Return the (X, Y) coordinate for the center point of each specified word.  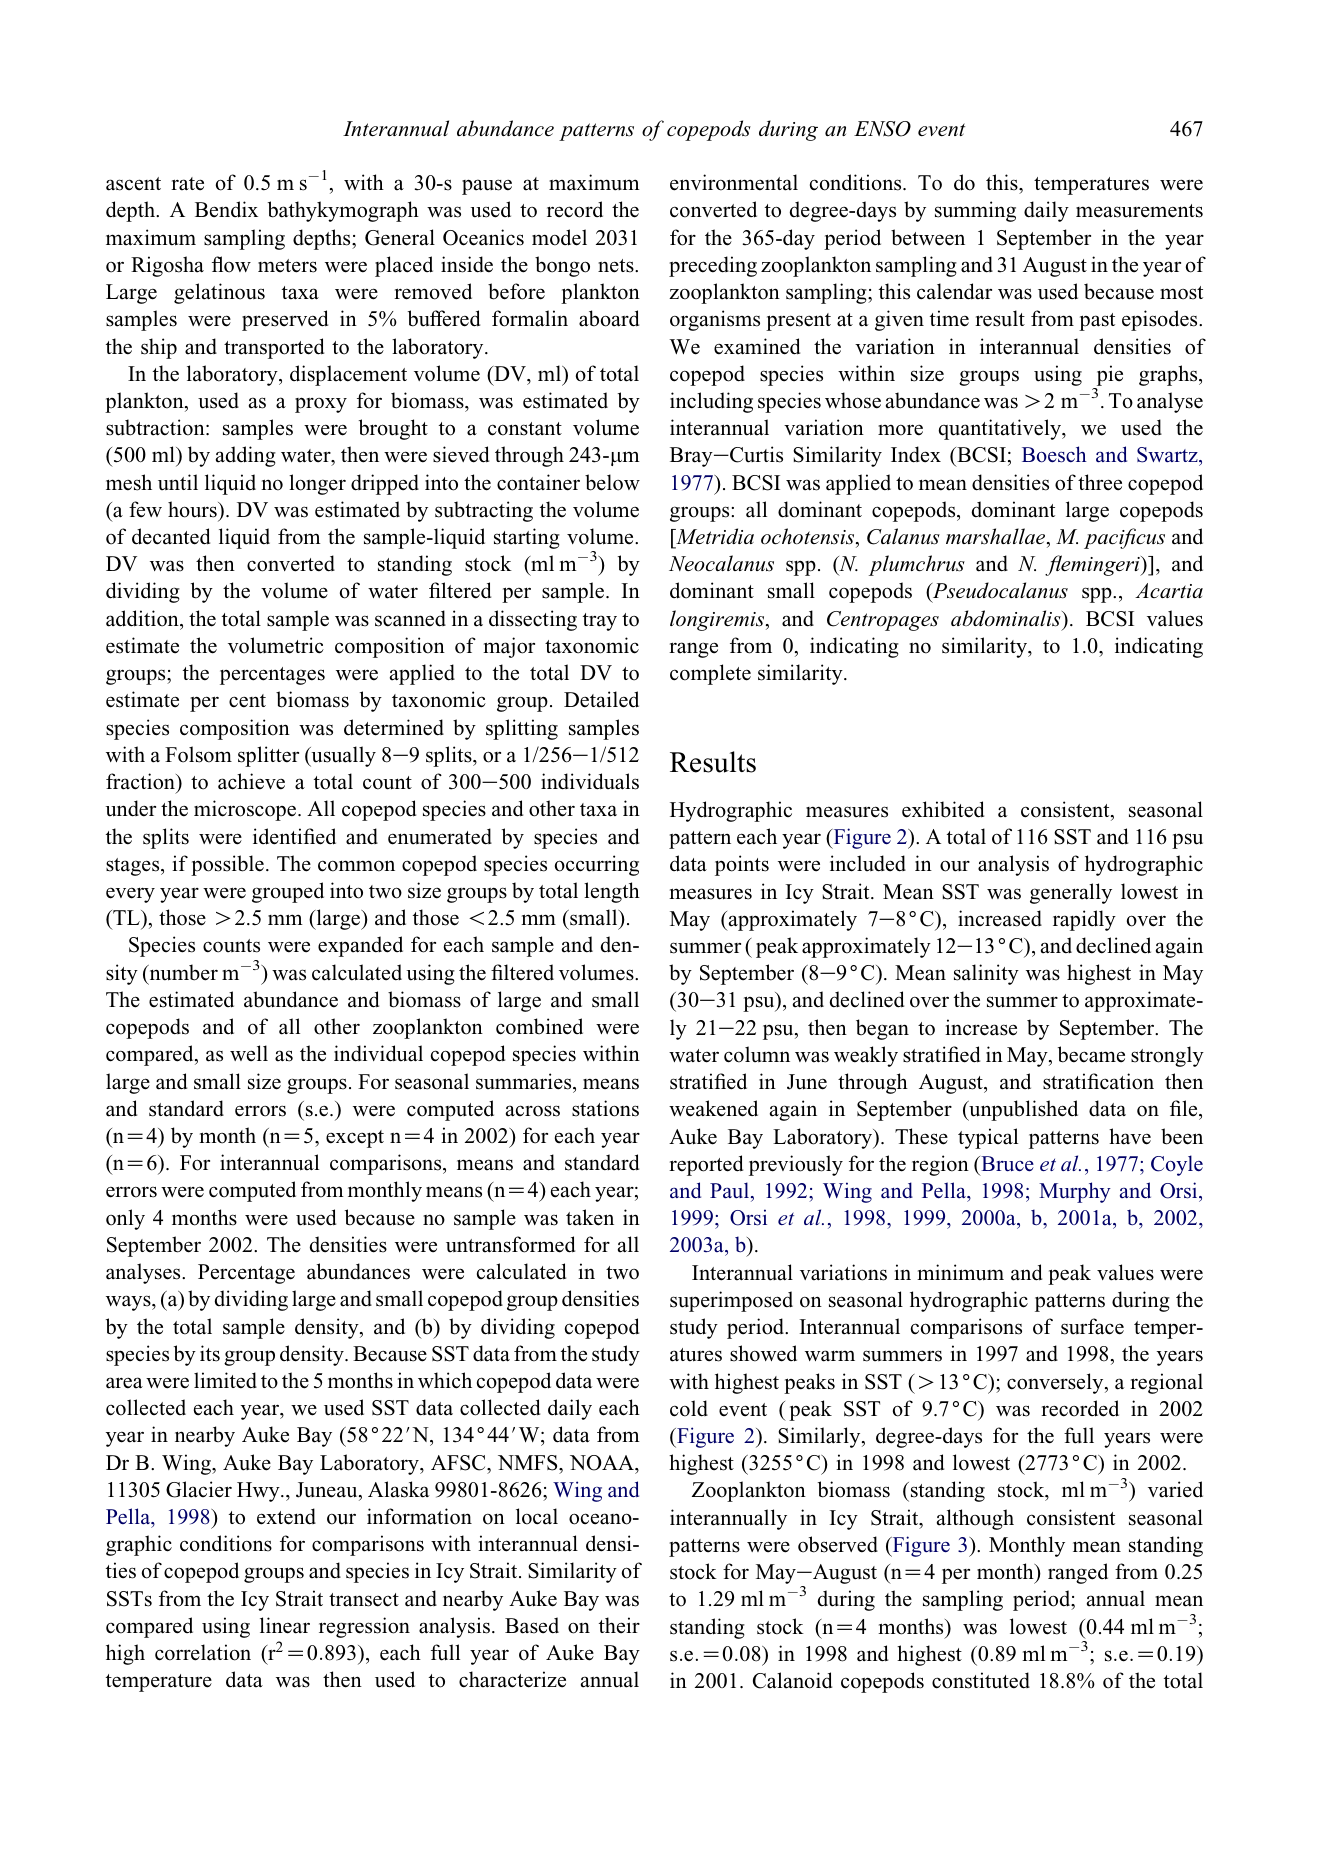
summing (975, 211)
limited (225, 1380)
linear (285, 1625)
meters (287, 266)
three (1100, 482)
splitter (268, 756)
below (612, 482)
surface (1092, 1326)
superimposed (731, 1301)
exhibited (943, 809)
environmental (734, 182)
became (1091, 1054)
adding (246, 456)
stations (605, 1108)
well (249, 1053)
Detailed (601, 699)
